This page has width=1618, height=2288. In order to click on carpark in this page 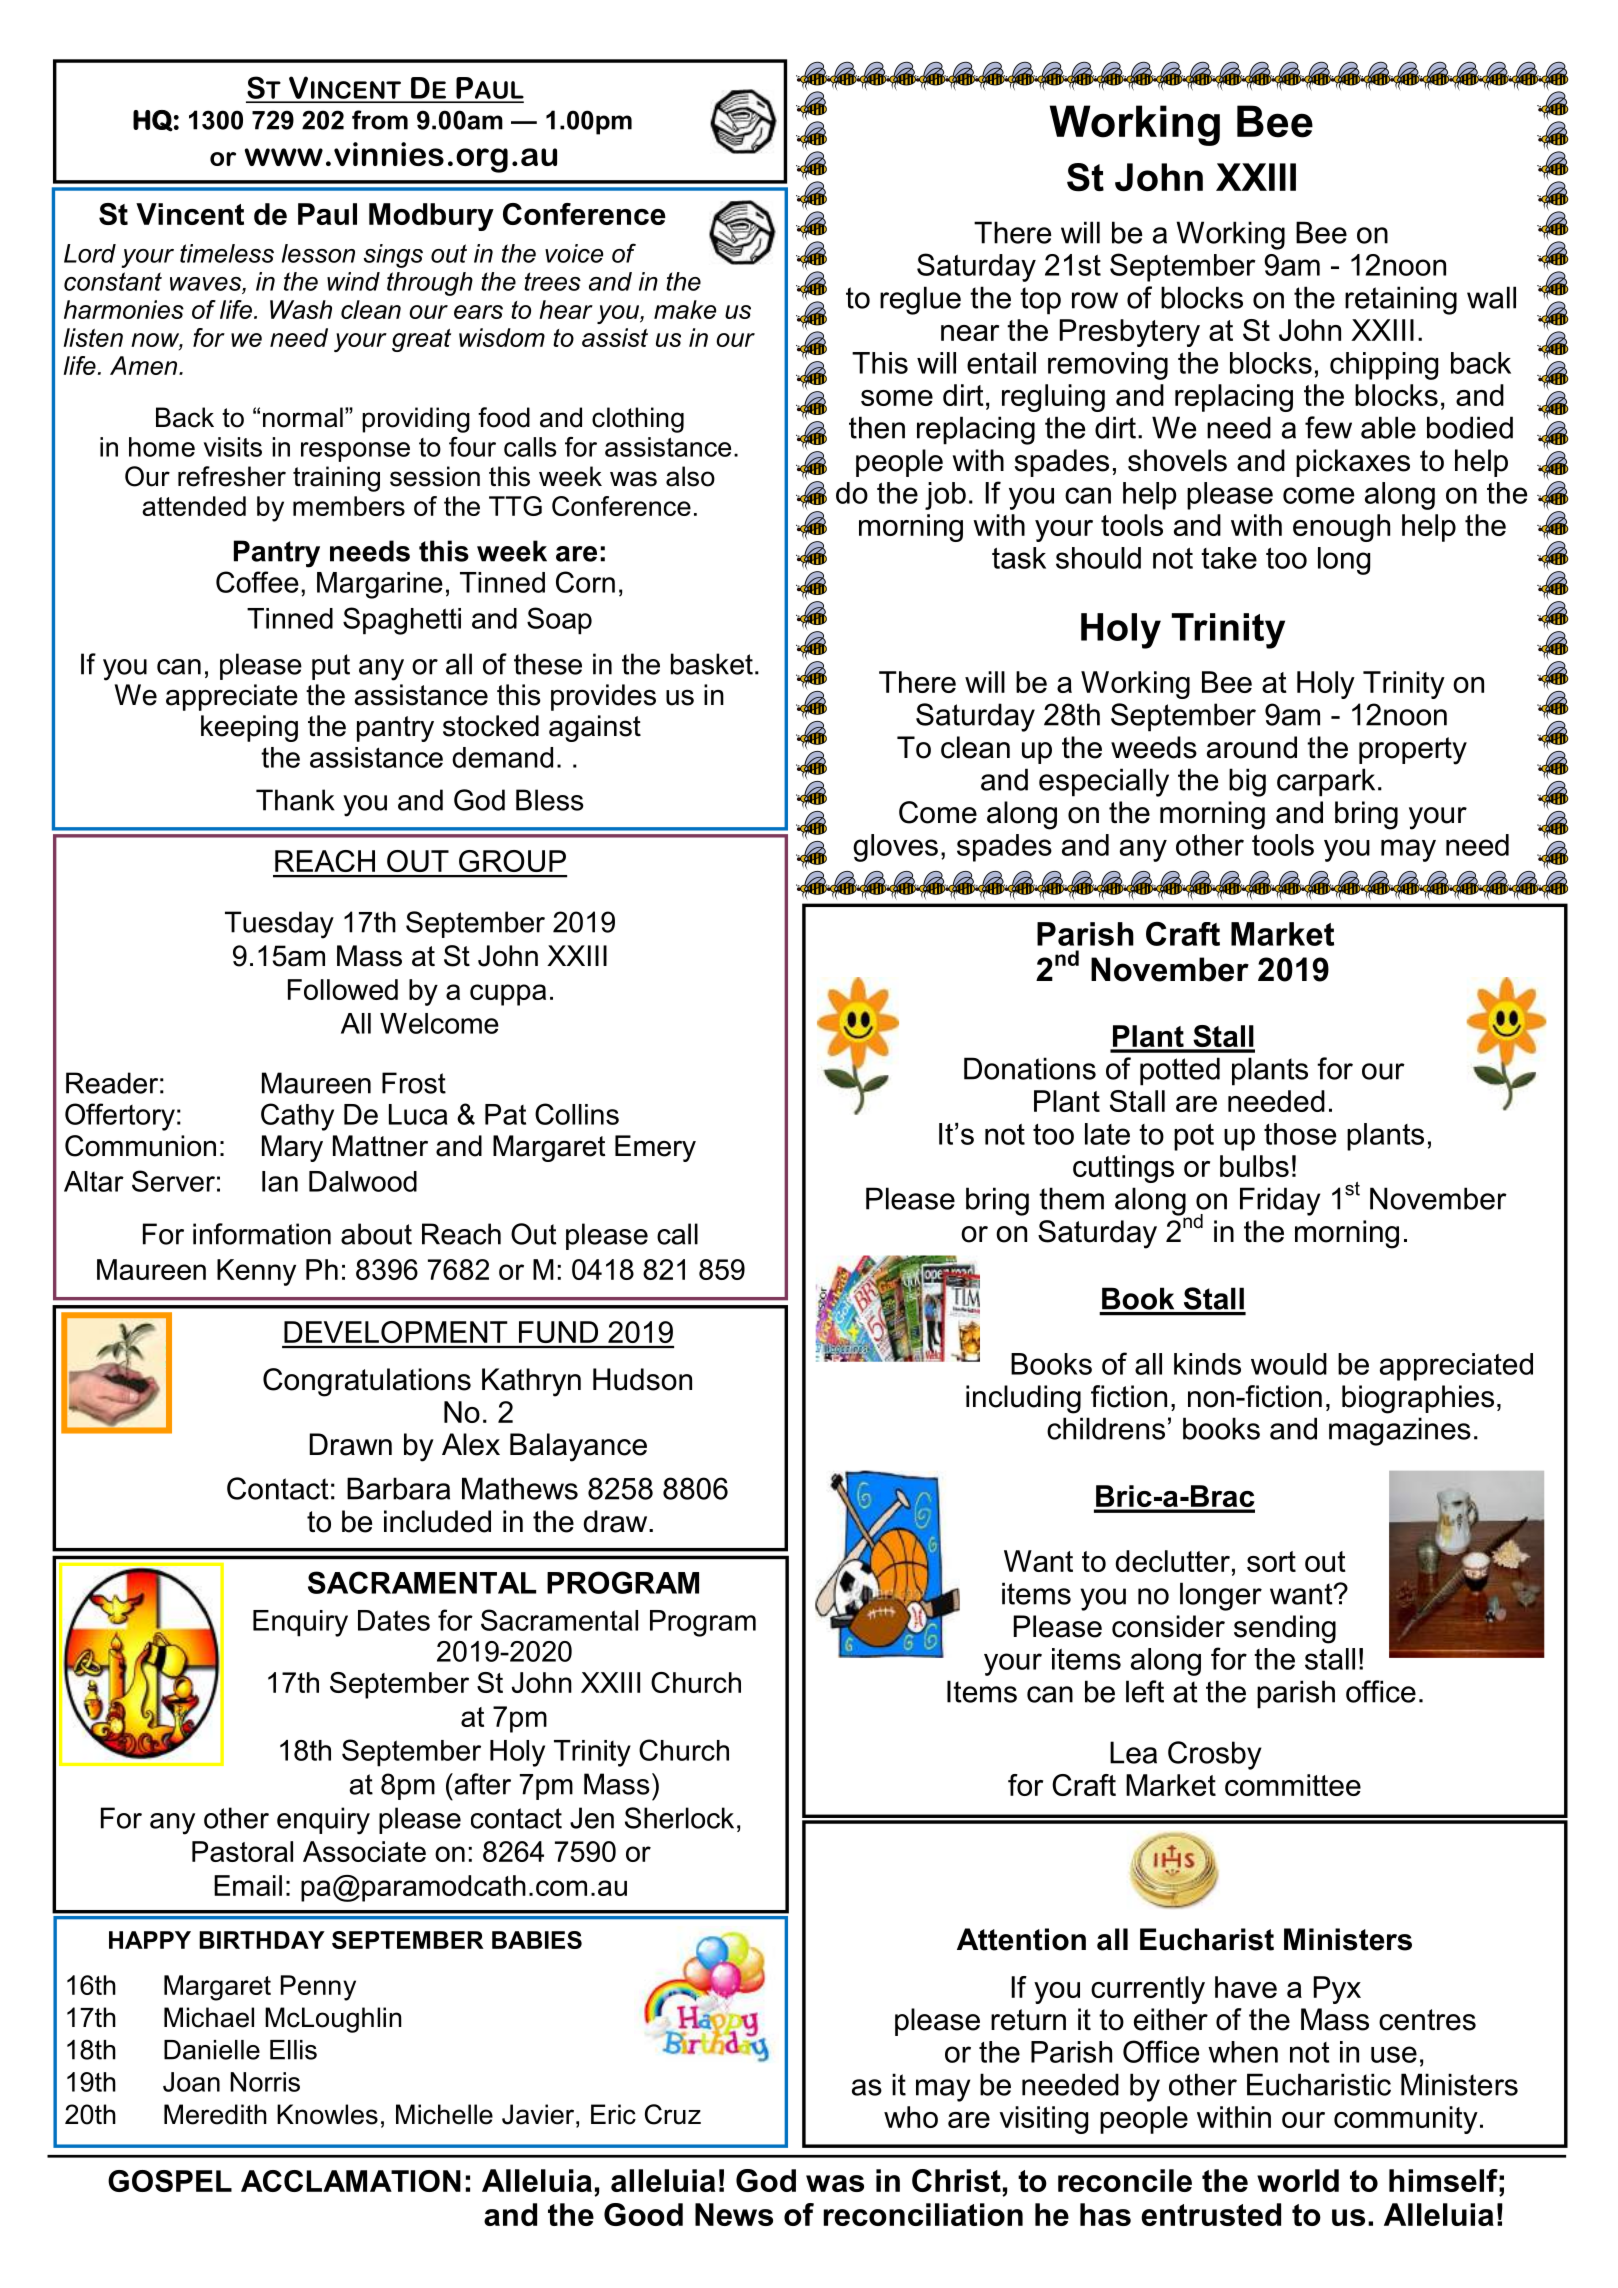, I will do `click(1326, 782)`.
